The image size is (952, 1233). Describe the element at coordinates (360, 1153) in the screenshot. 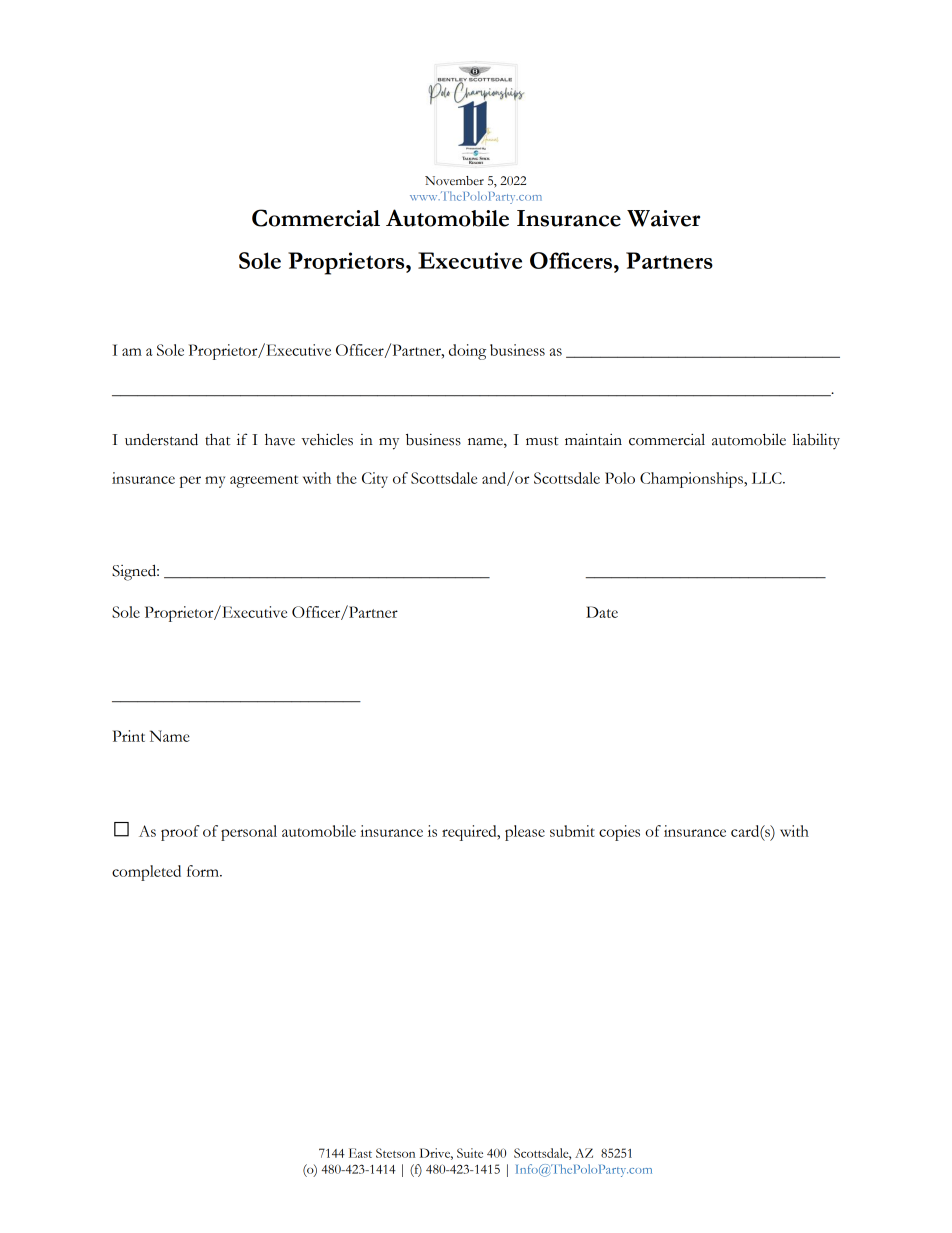

I see `East` at that location.
